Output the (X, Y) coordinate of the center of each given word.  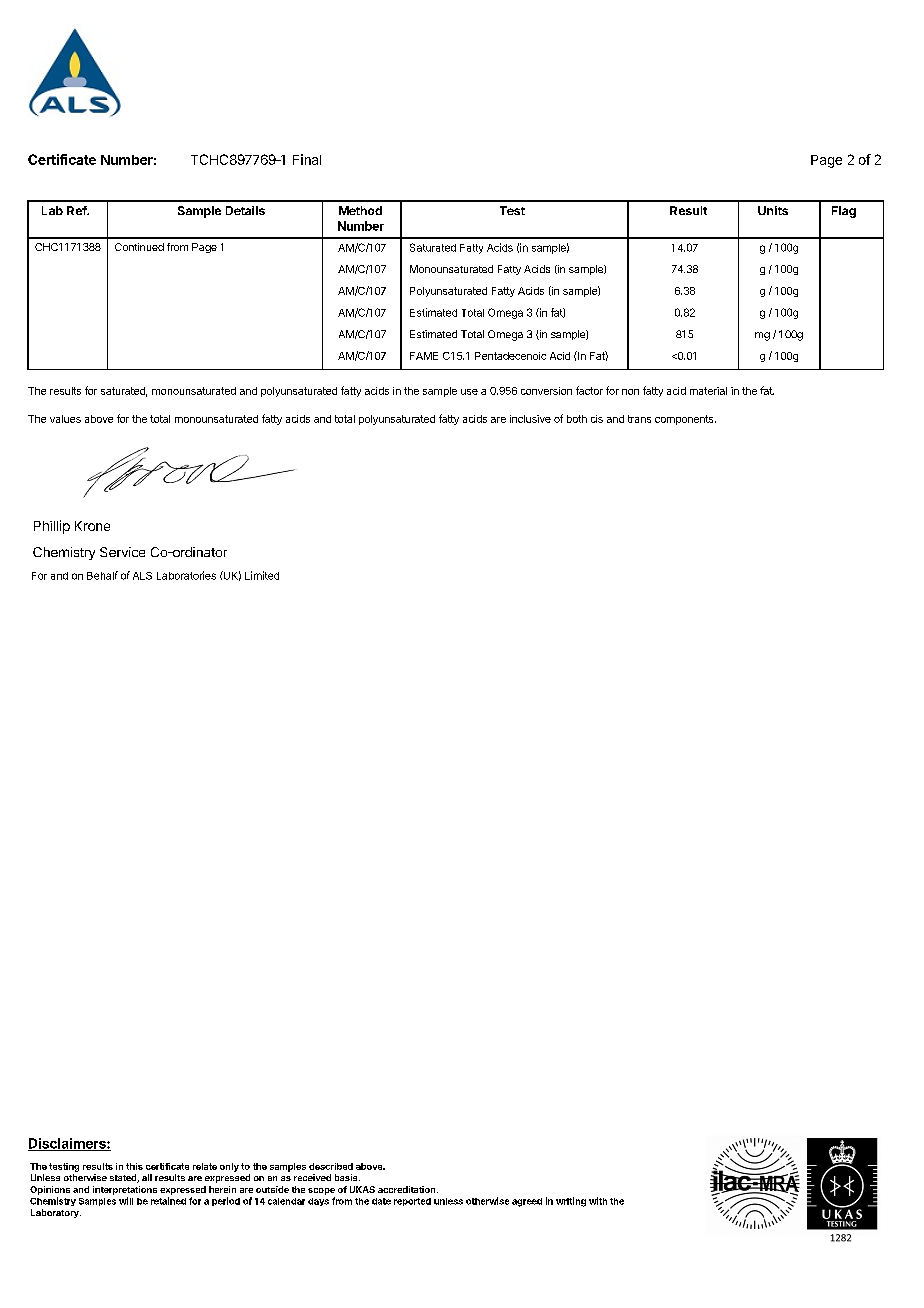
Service (122, 552)
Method (360, 210)
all (147, 1177)
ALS (142, 576)
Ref (78, 210)
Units (773, 210)
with (598, 1201)
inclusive (530, 419)
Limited (262, 575)
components (685, 420)
